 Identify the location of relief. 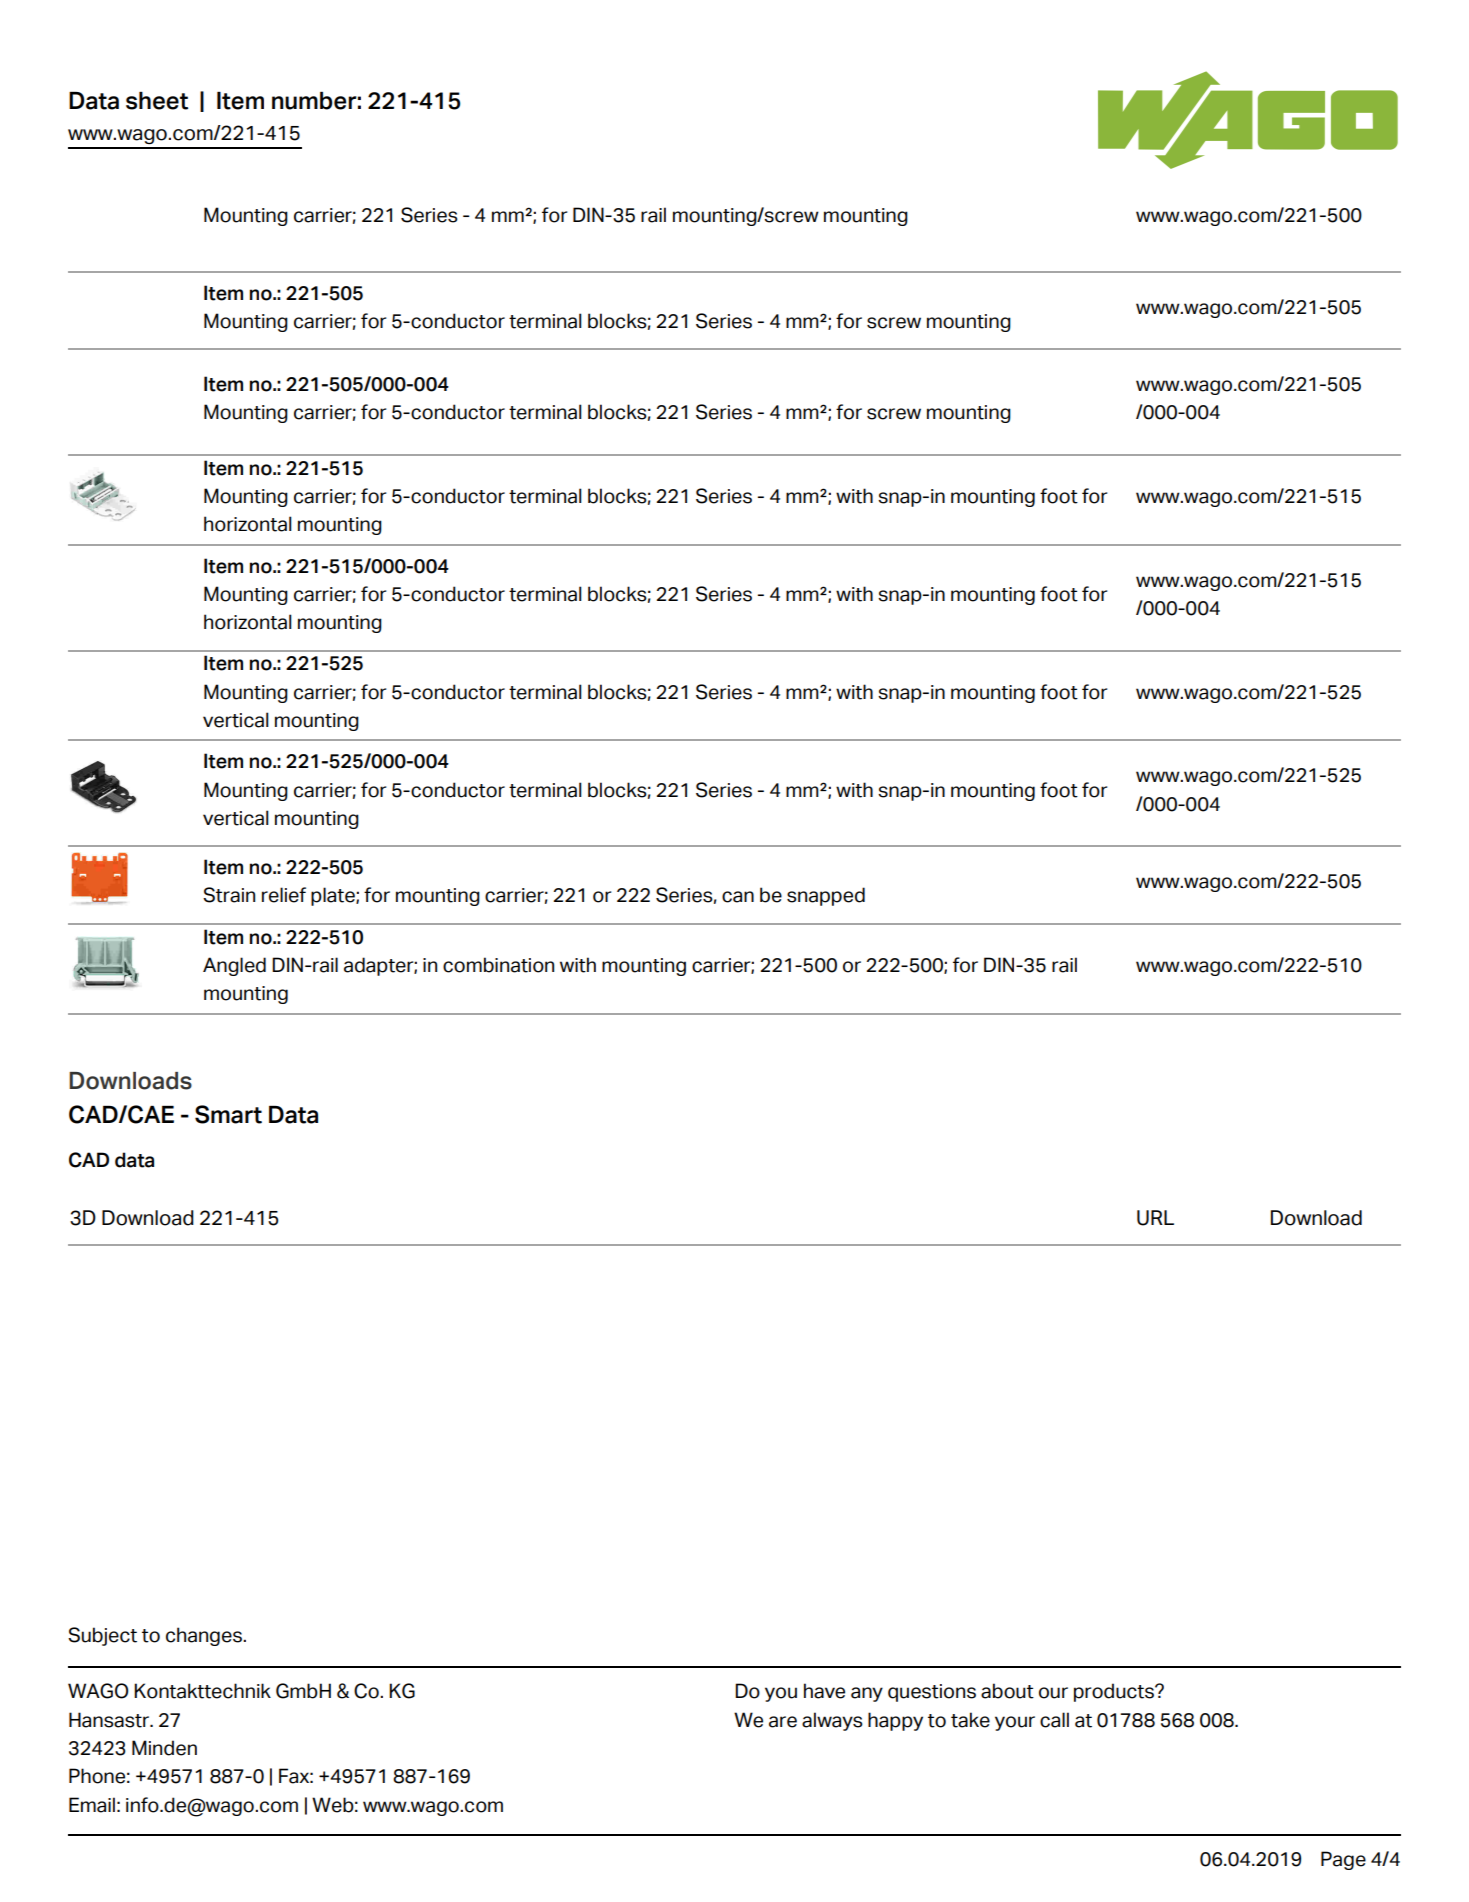
(284, 895).
